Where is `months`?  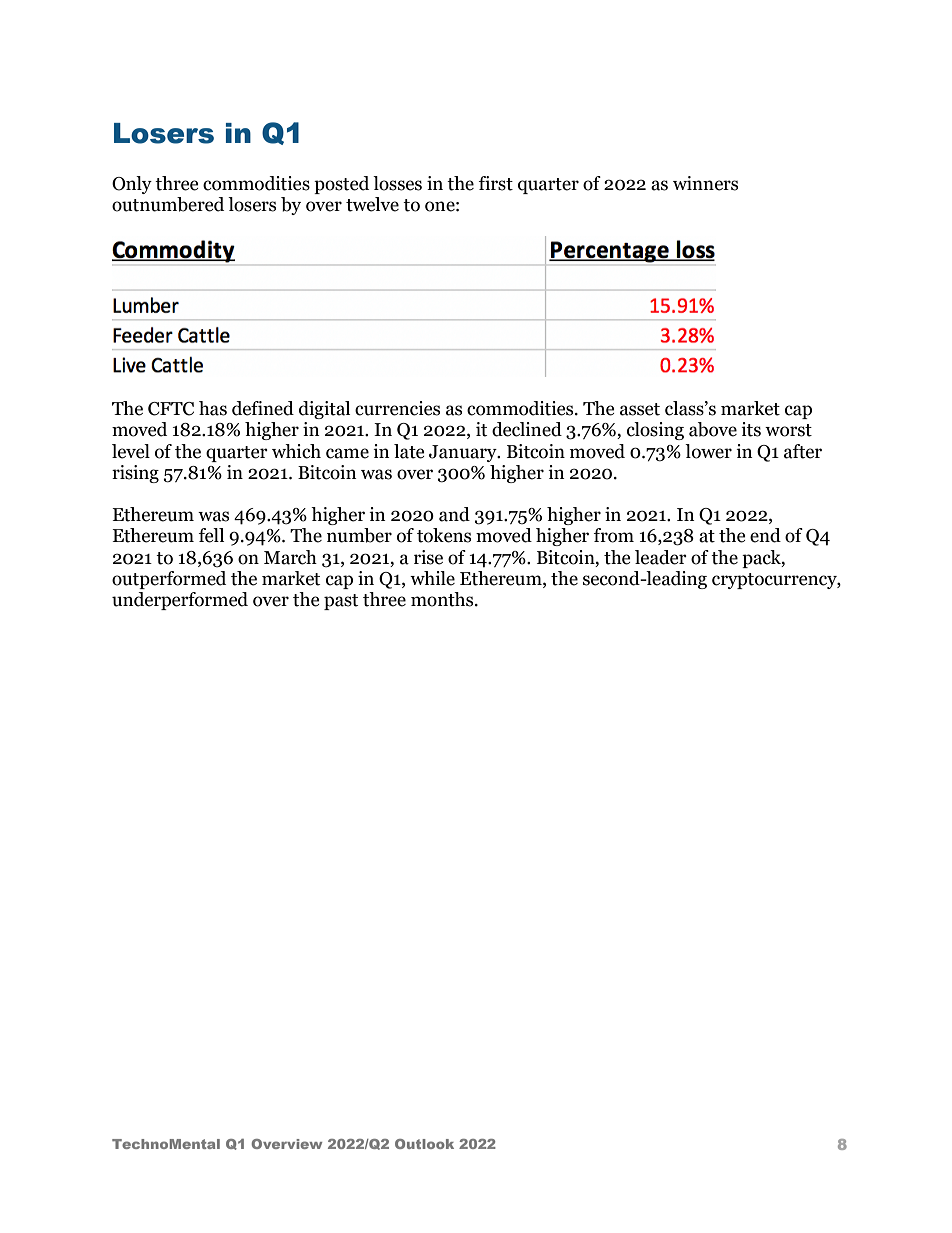 months is located at coordinates (443, 599).
